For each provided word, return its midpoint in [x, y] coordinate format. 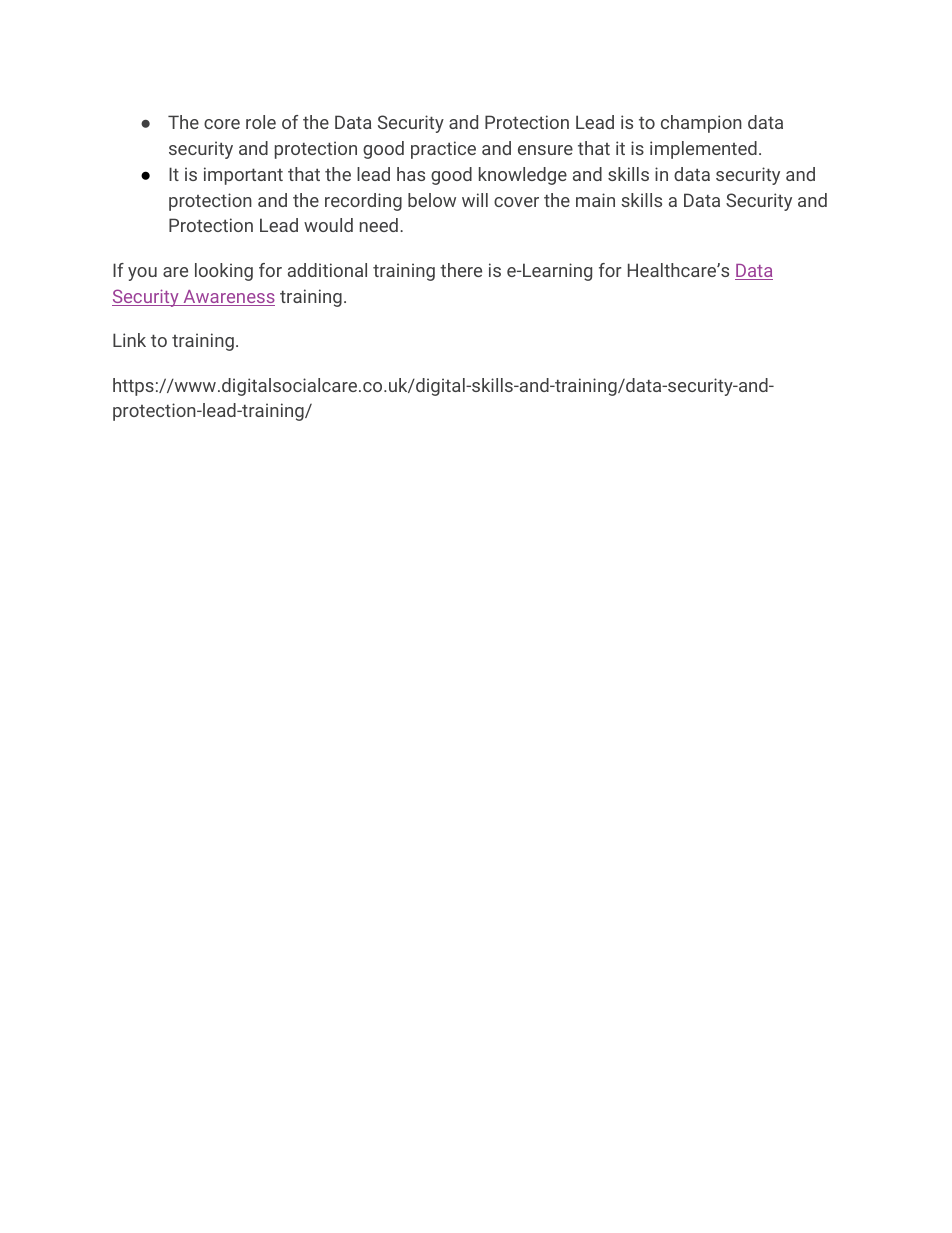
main [595, 200]
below [432, 200]
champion [701, 124]
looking [224, 272]
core [222, 124]
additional [327, 270]
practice [443, 150]
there [461, 270]
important [243, 176]
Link [129, 340]
